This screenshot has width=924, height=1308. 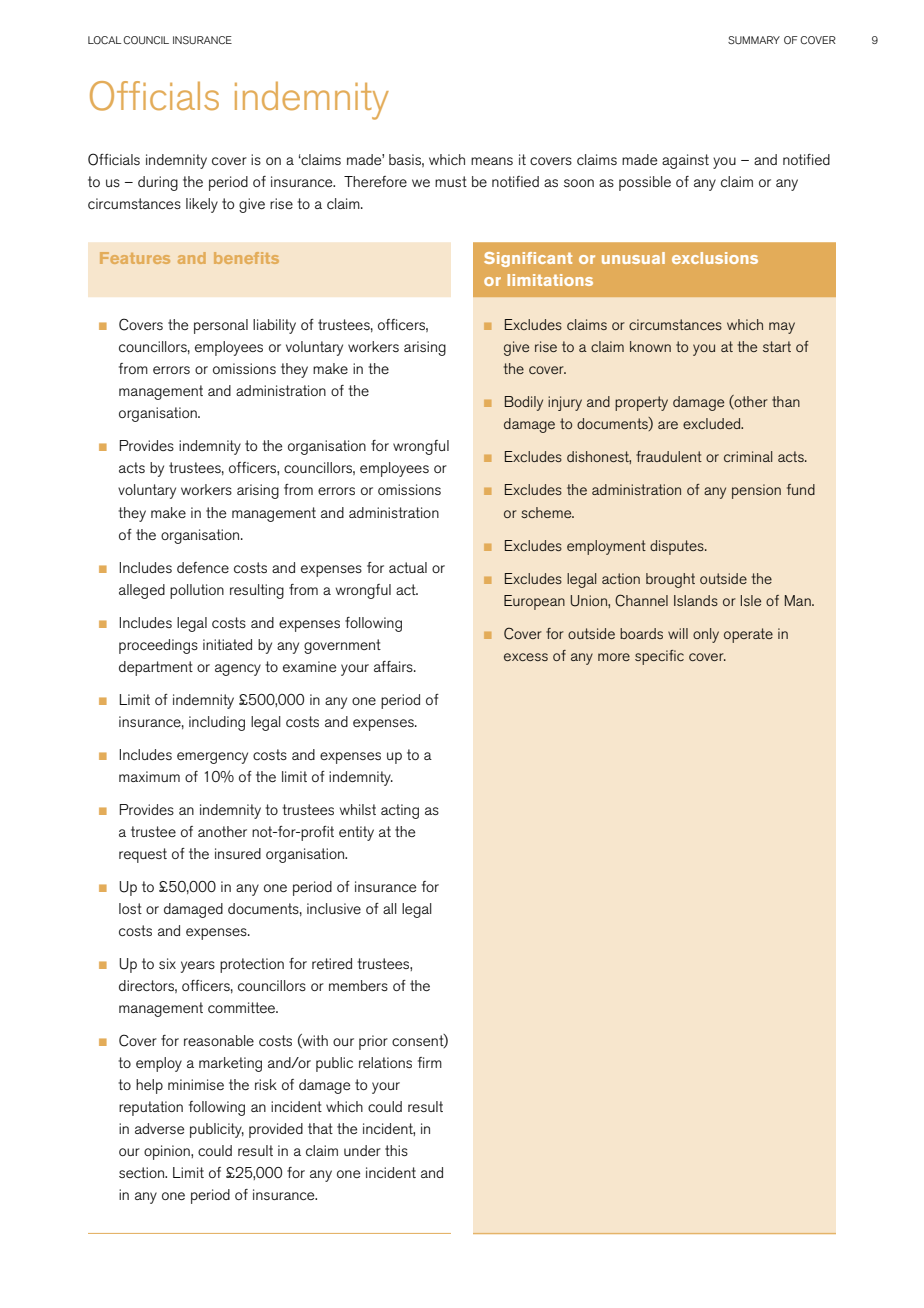 I want to click on SUMMARY, so click(x=754, y=40).
